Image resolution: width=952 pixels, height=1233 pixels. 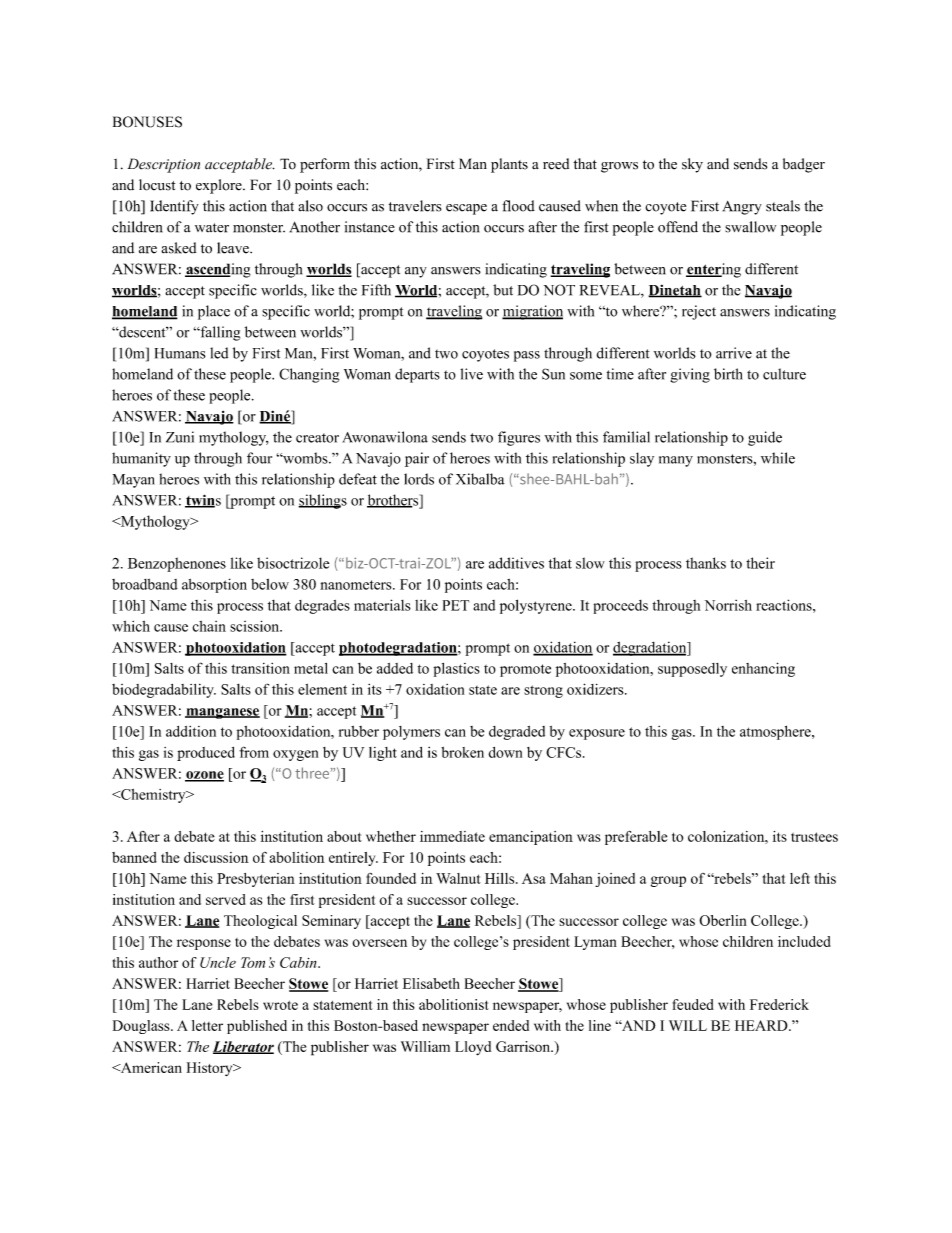 I want to click on plants, so click(x=509, y=165).
